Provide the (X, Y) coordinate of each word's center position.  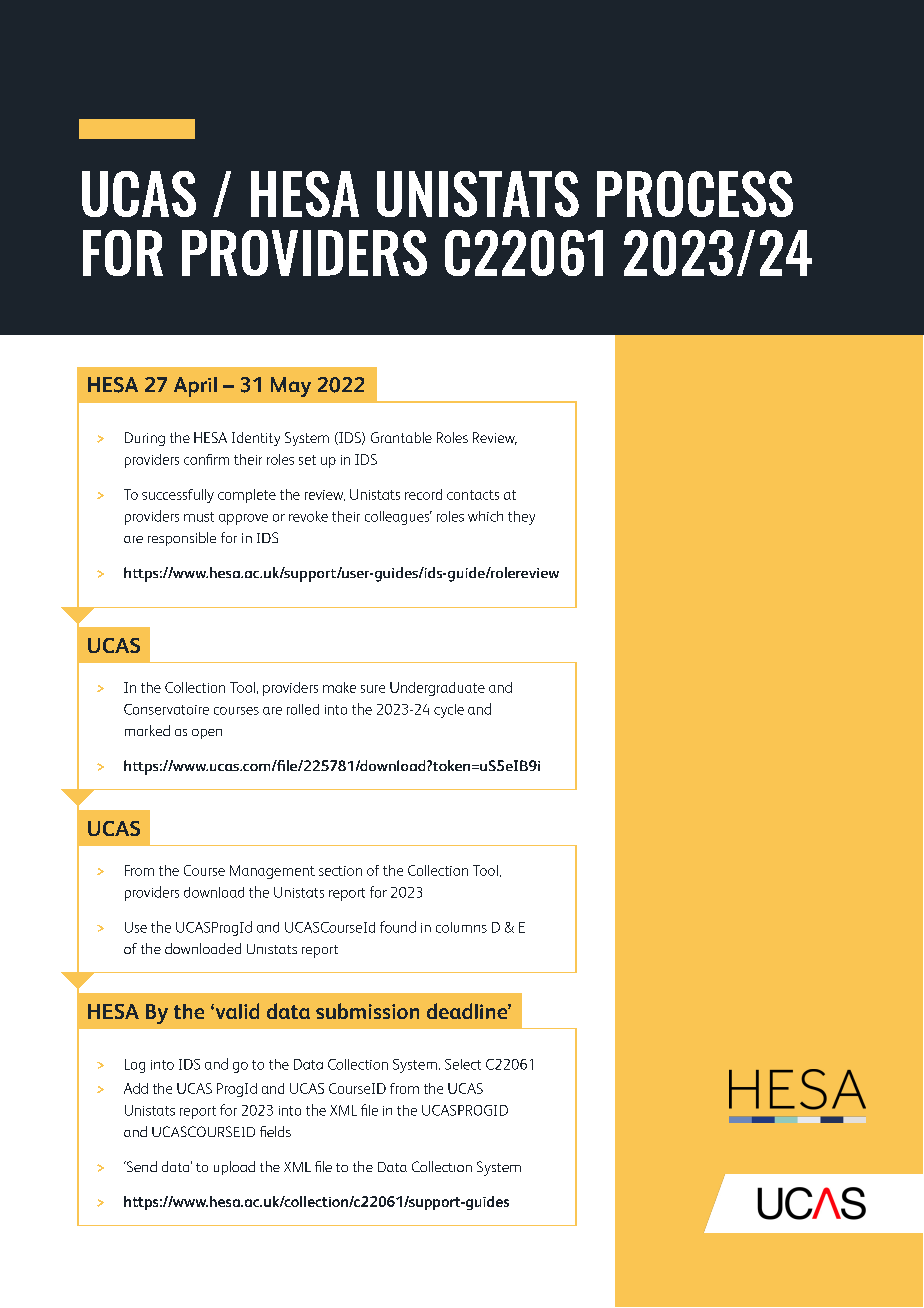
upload (234, 1168)
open (207, 734)
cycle (449, 711)
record (423, 494)
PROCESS (695, 194)
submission (367, 1011)
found (398, 927)
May (291, 387)
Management (272, 872)
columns (461, 927)
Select (463, 1064)
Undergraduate (437, 689)
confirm (206, 459)
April (195, 387)
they (521, 518)
